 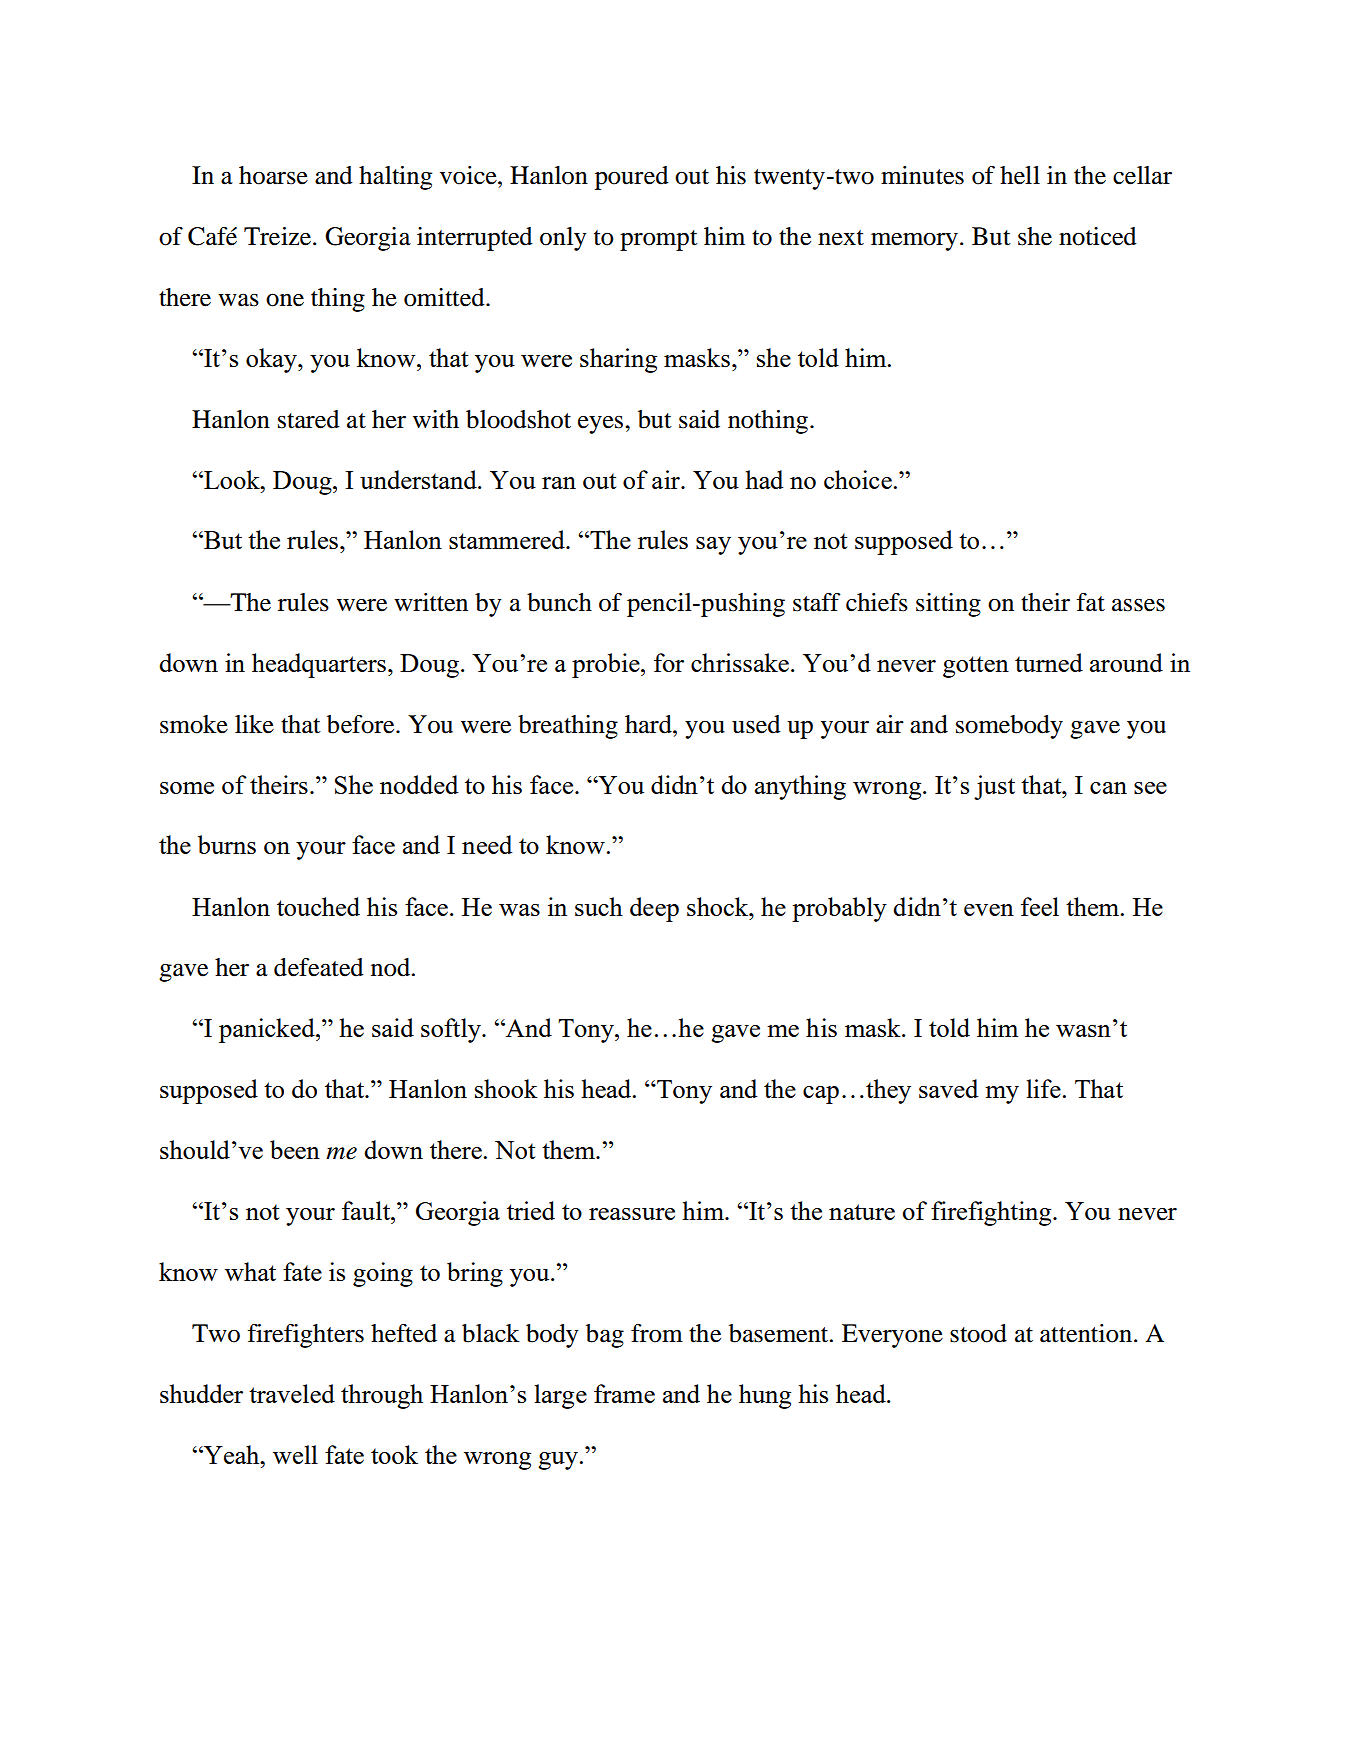 I want to click on attention, so click(x=1086, y=1333).
